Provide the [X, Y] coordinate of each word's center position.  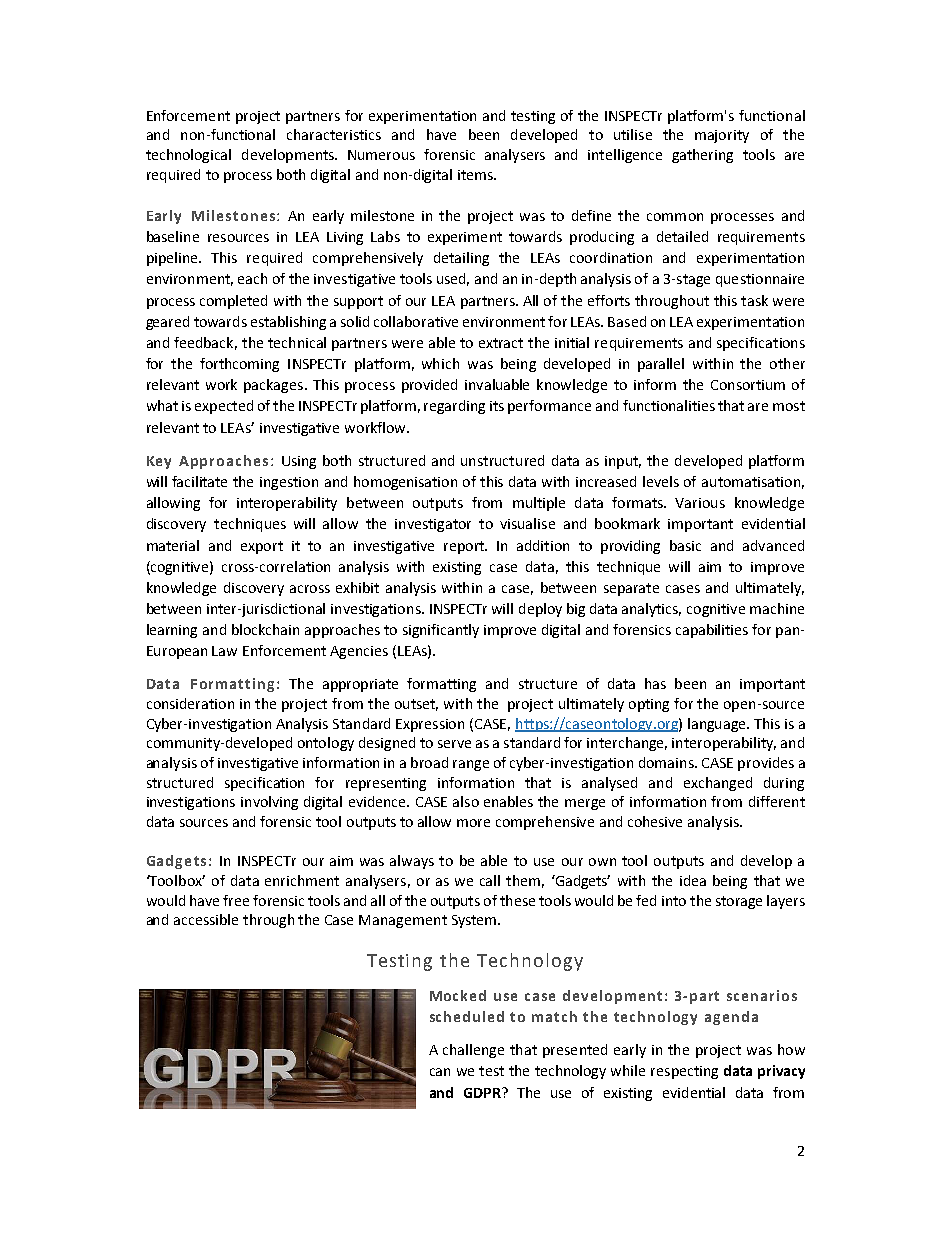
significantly [441, 631]
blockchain [265, 629]
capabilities [712, 631]
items [476, 175]
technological [188, 156]
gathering [702, 156]
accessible [206, 919]
